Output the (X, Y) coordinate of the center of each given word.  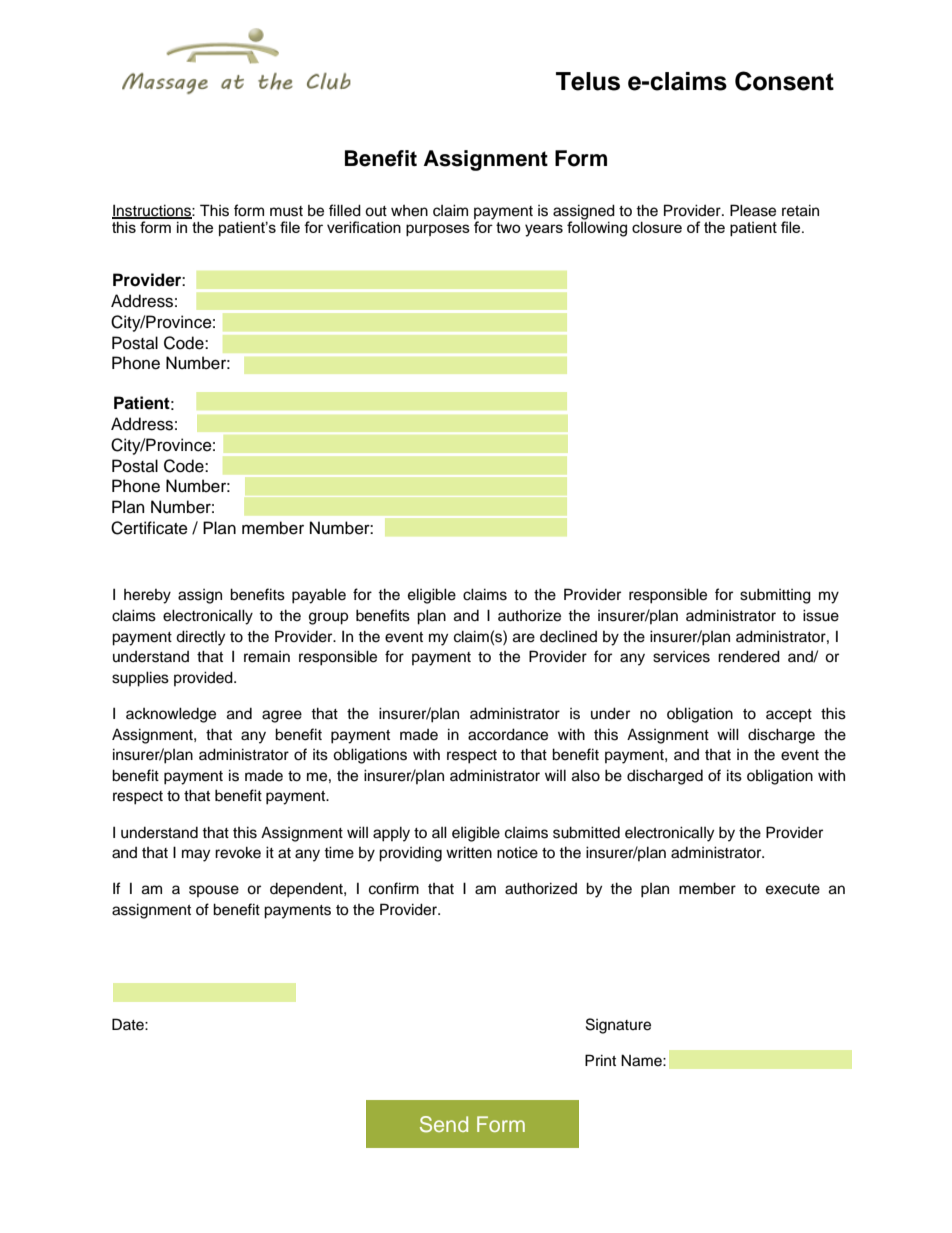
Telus (588, 81)
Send (444, 1124)
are (524, 638)
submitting (775, 596)
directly (200, 638)
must (286, 211)
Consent (784, 81)
